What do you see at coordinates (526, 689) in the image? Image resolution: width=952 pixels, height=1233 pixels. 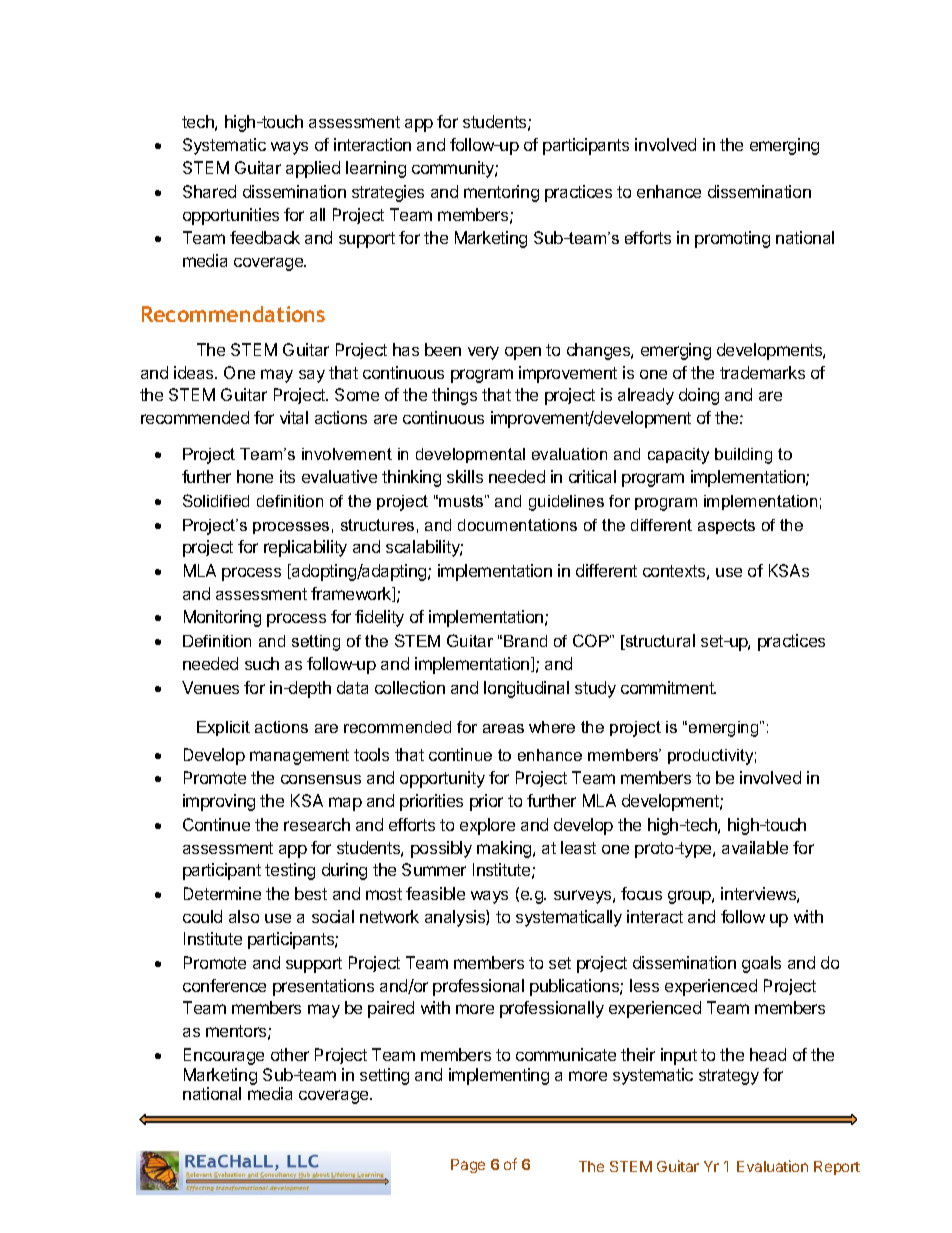 I see `longitudinal` at bounding box center [526, 689].
